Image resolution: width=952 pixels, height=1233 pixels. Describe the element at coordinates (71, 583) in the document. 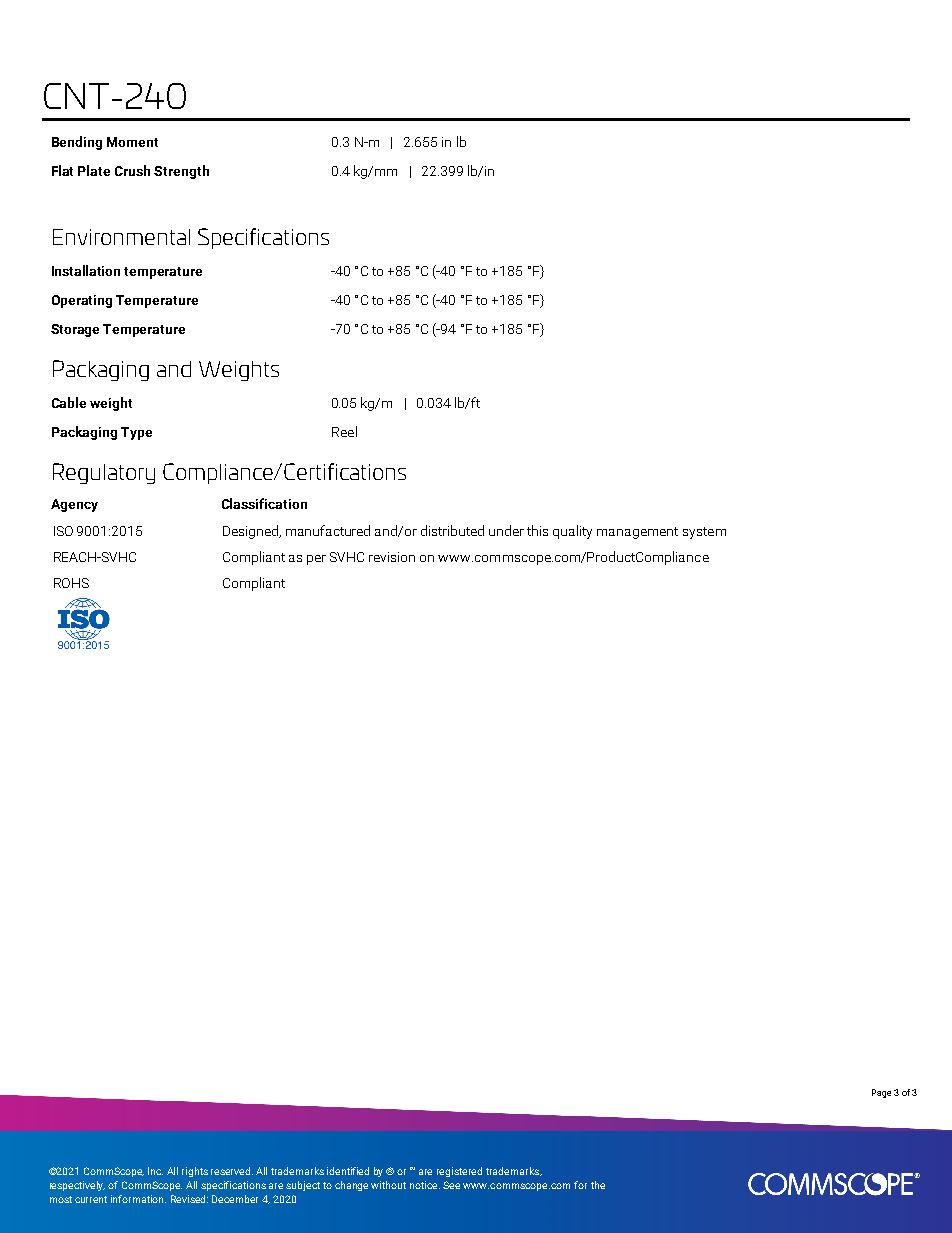

I see `ROHS` at that location.
